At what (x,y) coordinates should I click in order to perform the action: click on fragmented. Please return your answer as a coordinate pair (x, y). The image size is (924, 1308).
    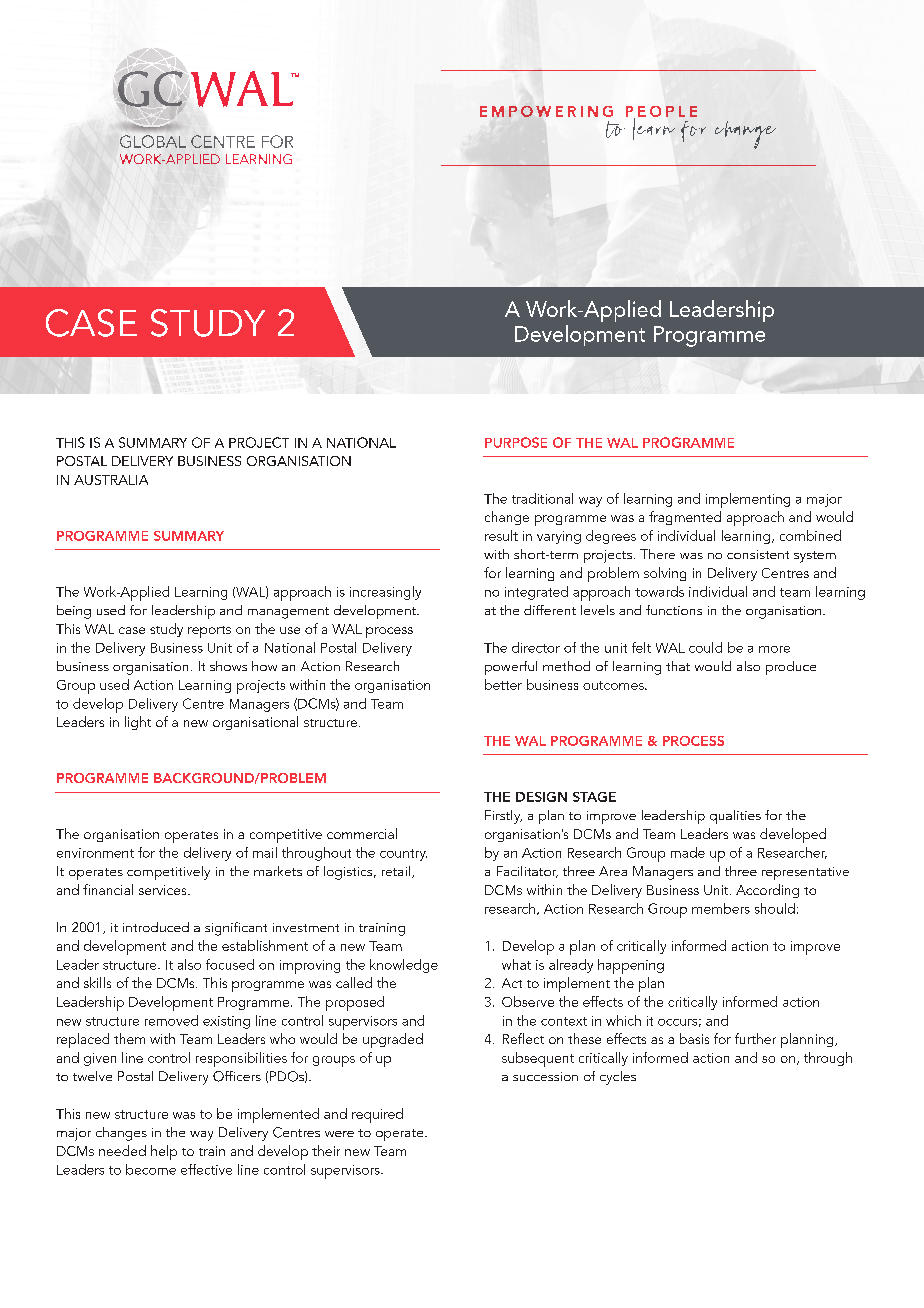
    Looking at the image, I should click on (685, 518).
